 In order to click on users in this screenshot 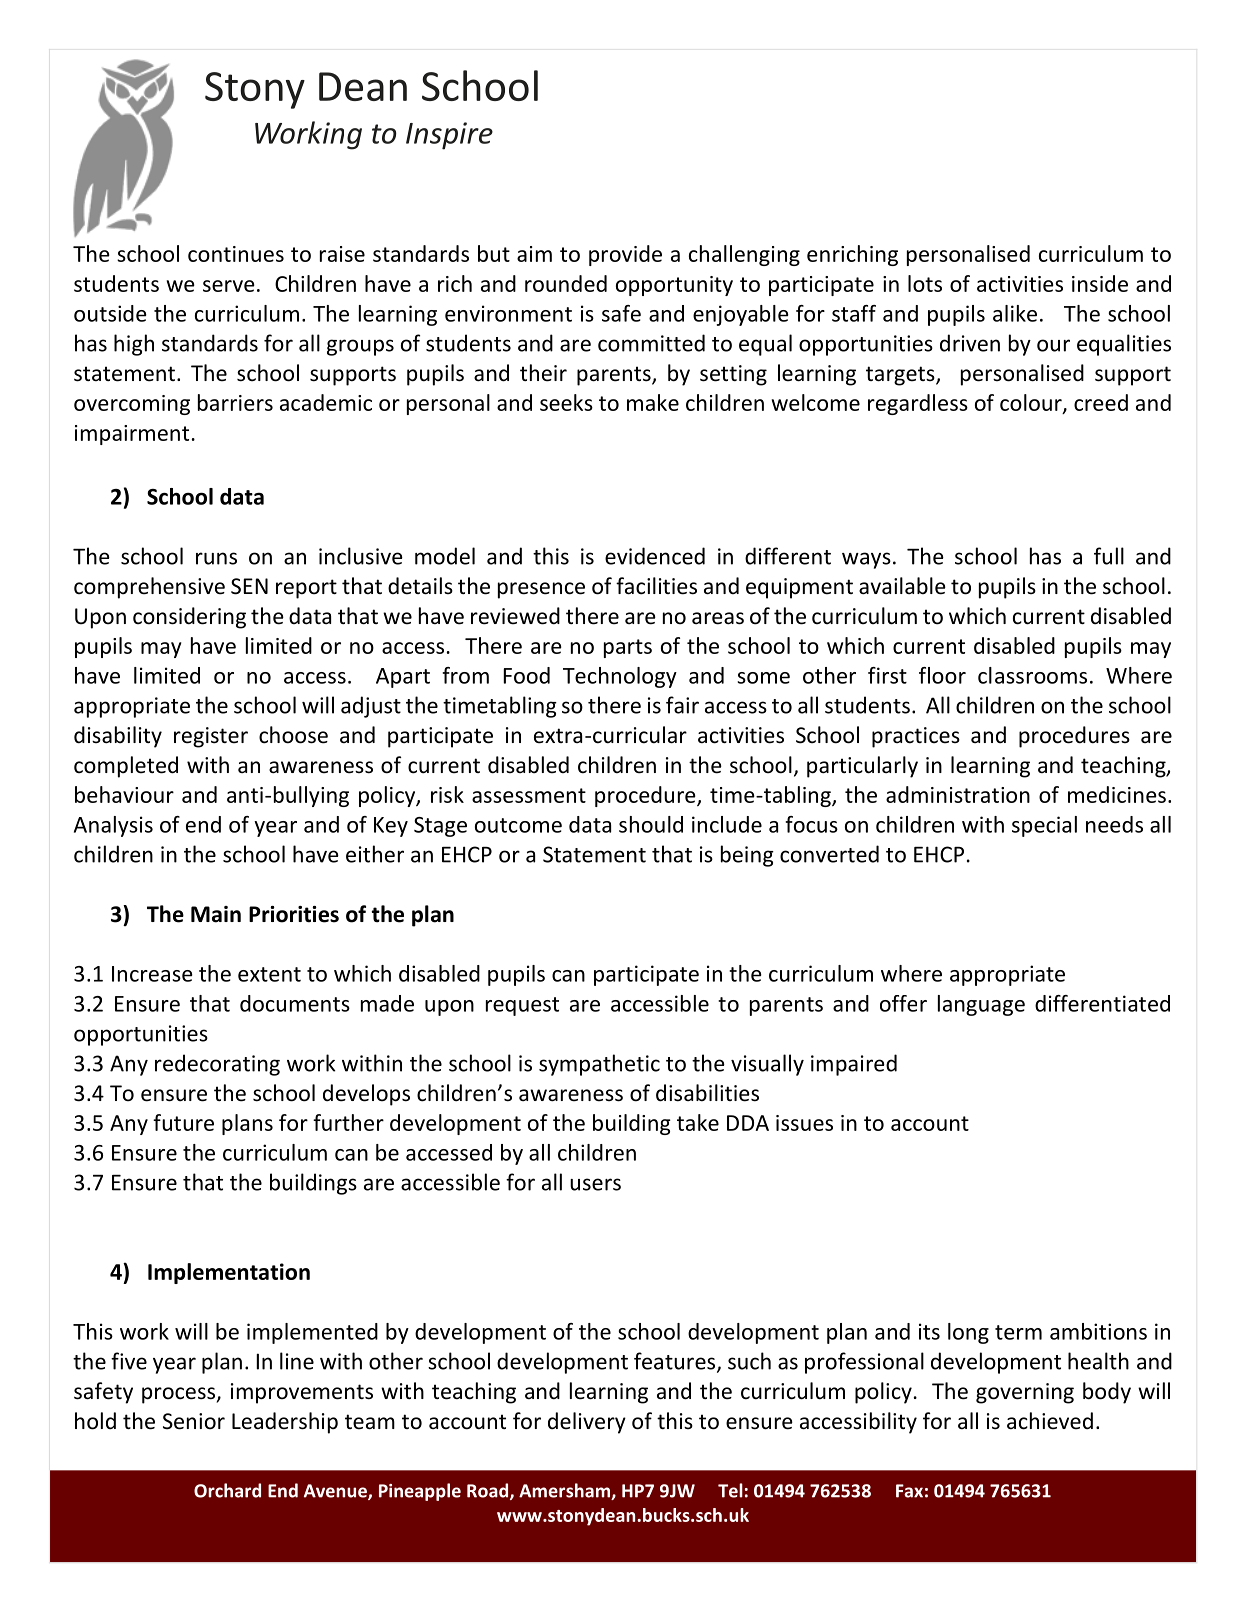, I will do `click(595, 1184)`.
